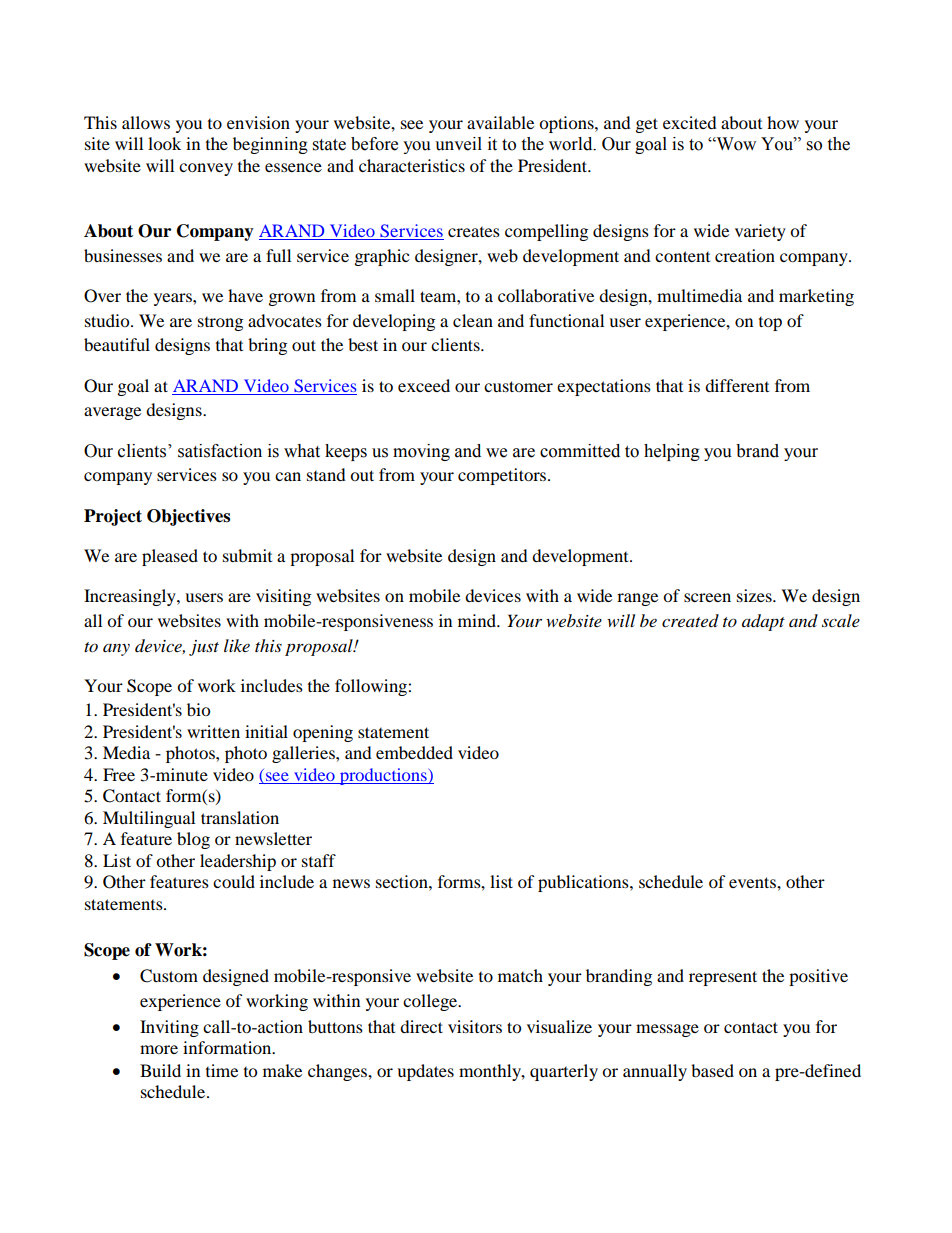  I want to click on look, so click(164, 143).
